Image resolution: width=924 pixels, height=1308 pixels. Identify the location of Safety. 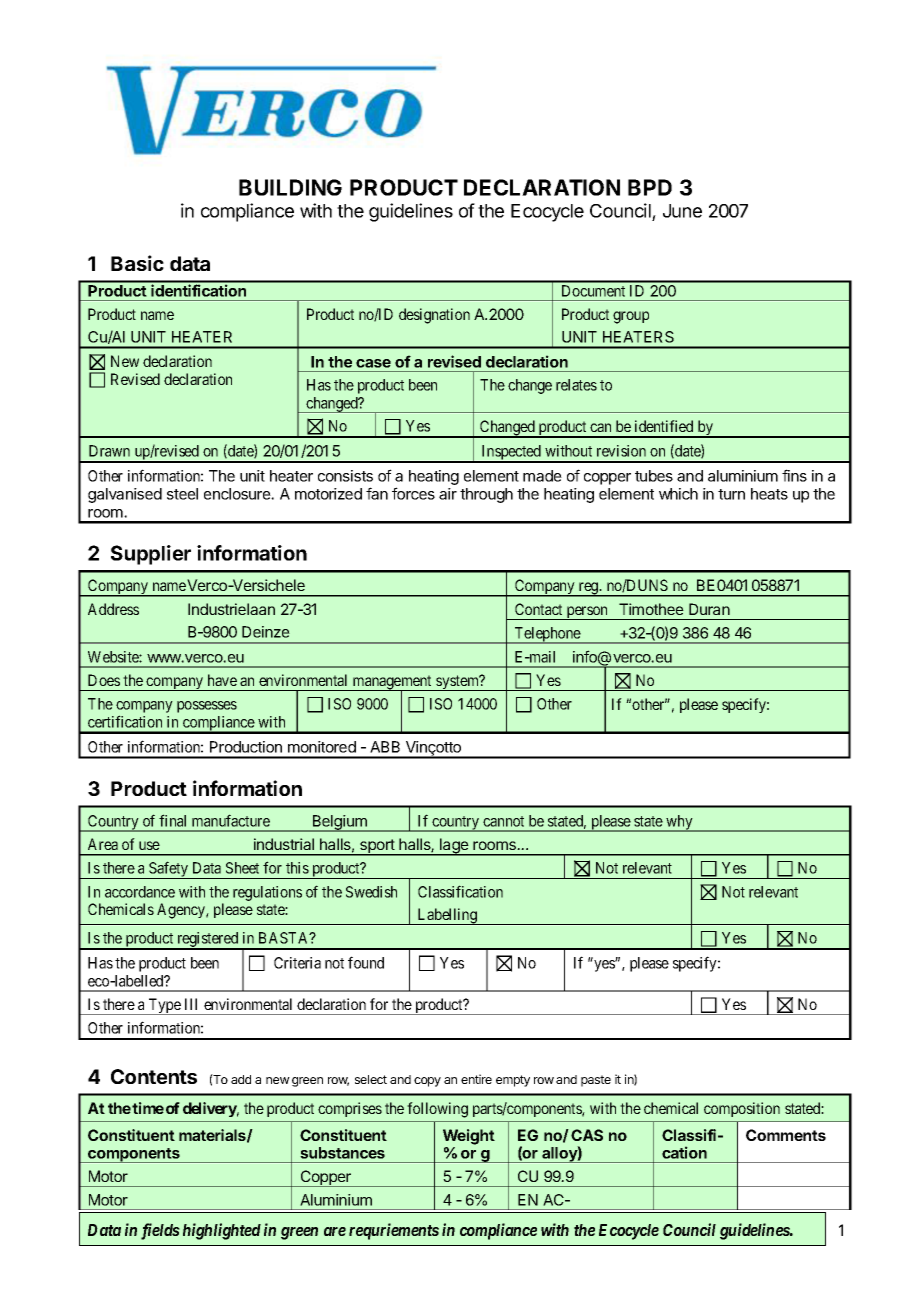
(168, 870).
